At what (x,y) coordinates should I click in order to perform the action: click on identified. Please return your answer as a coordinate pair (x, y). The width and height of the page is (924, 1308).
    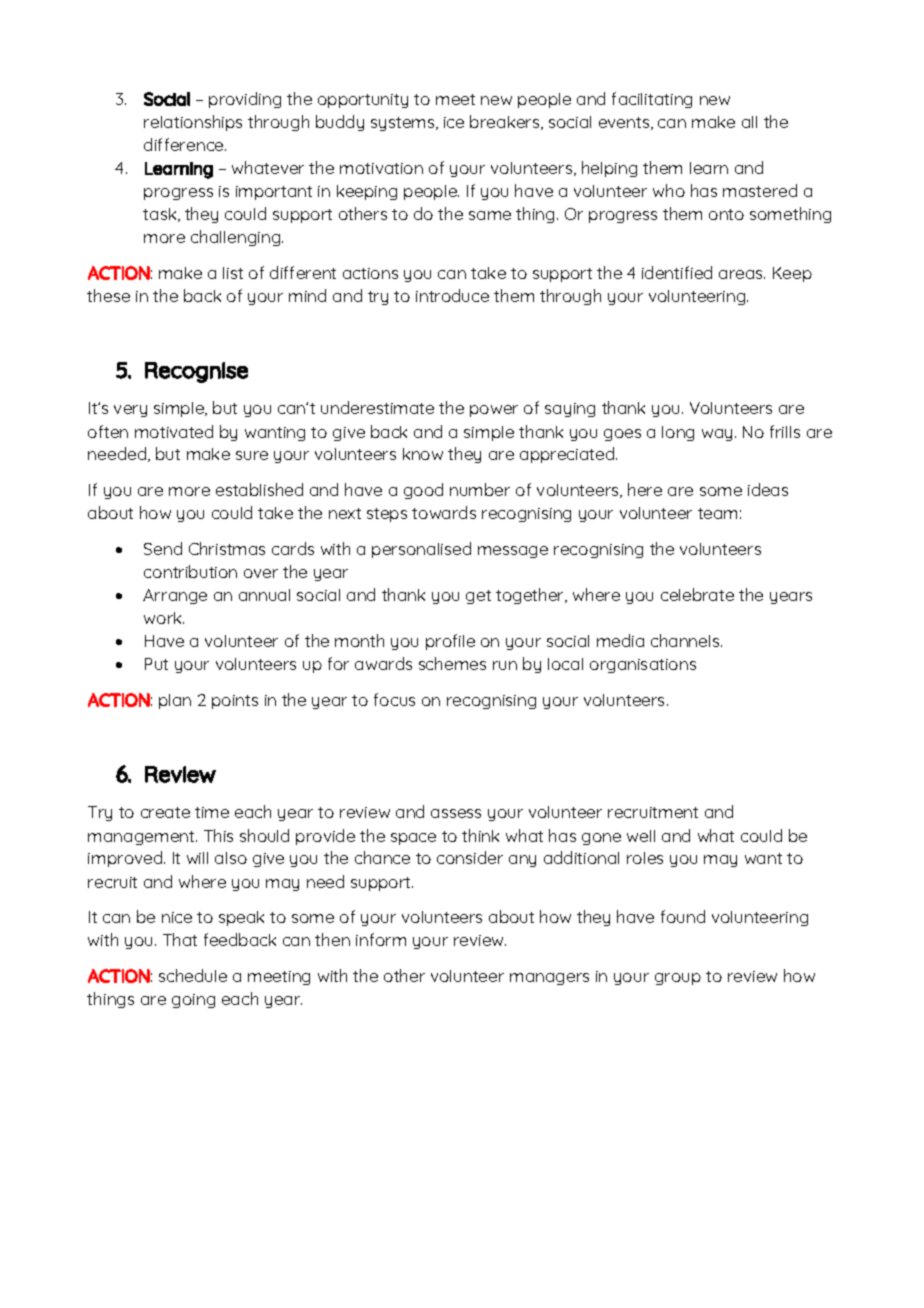
    Looking at the image, I should click on (677, 272).
